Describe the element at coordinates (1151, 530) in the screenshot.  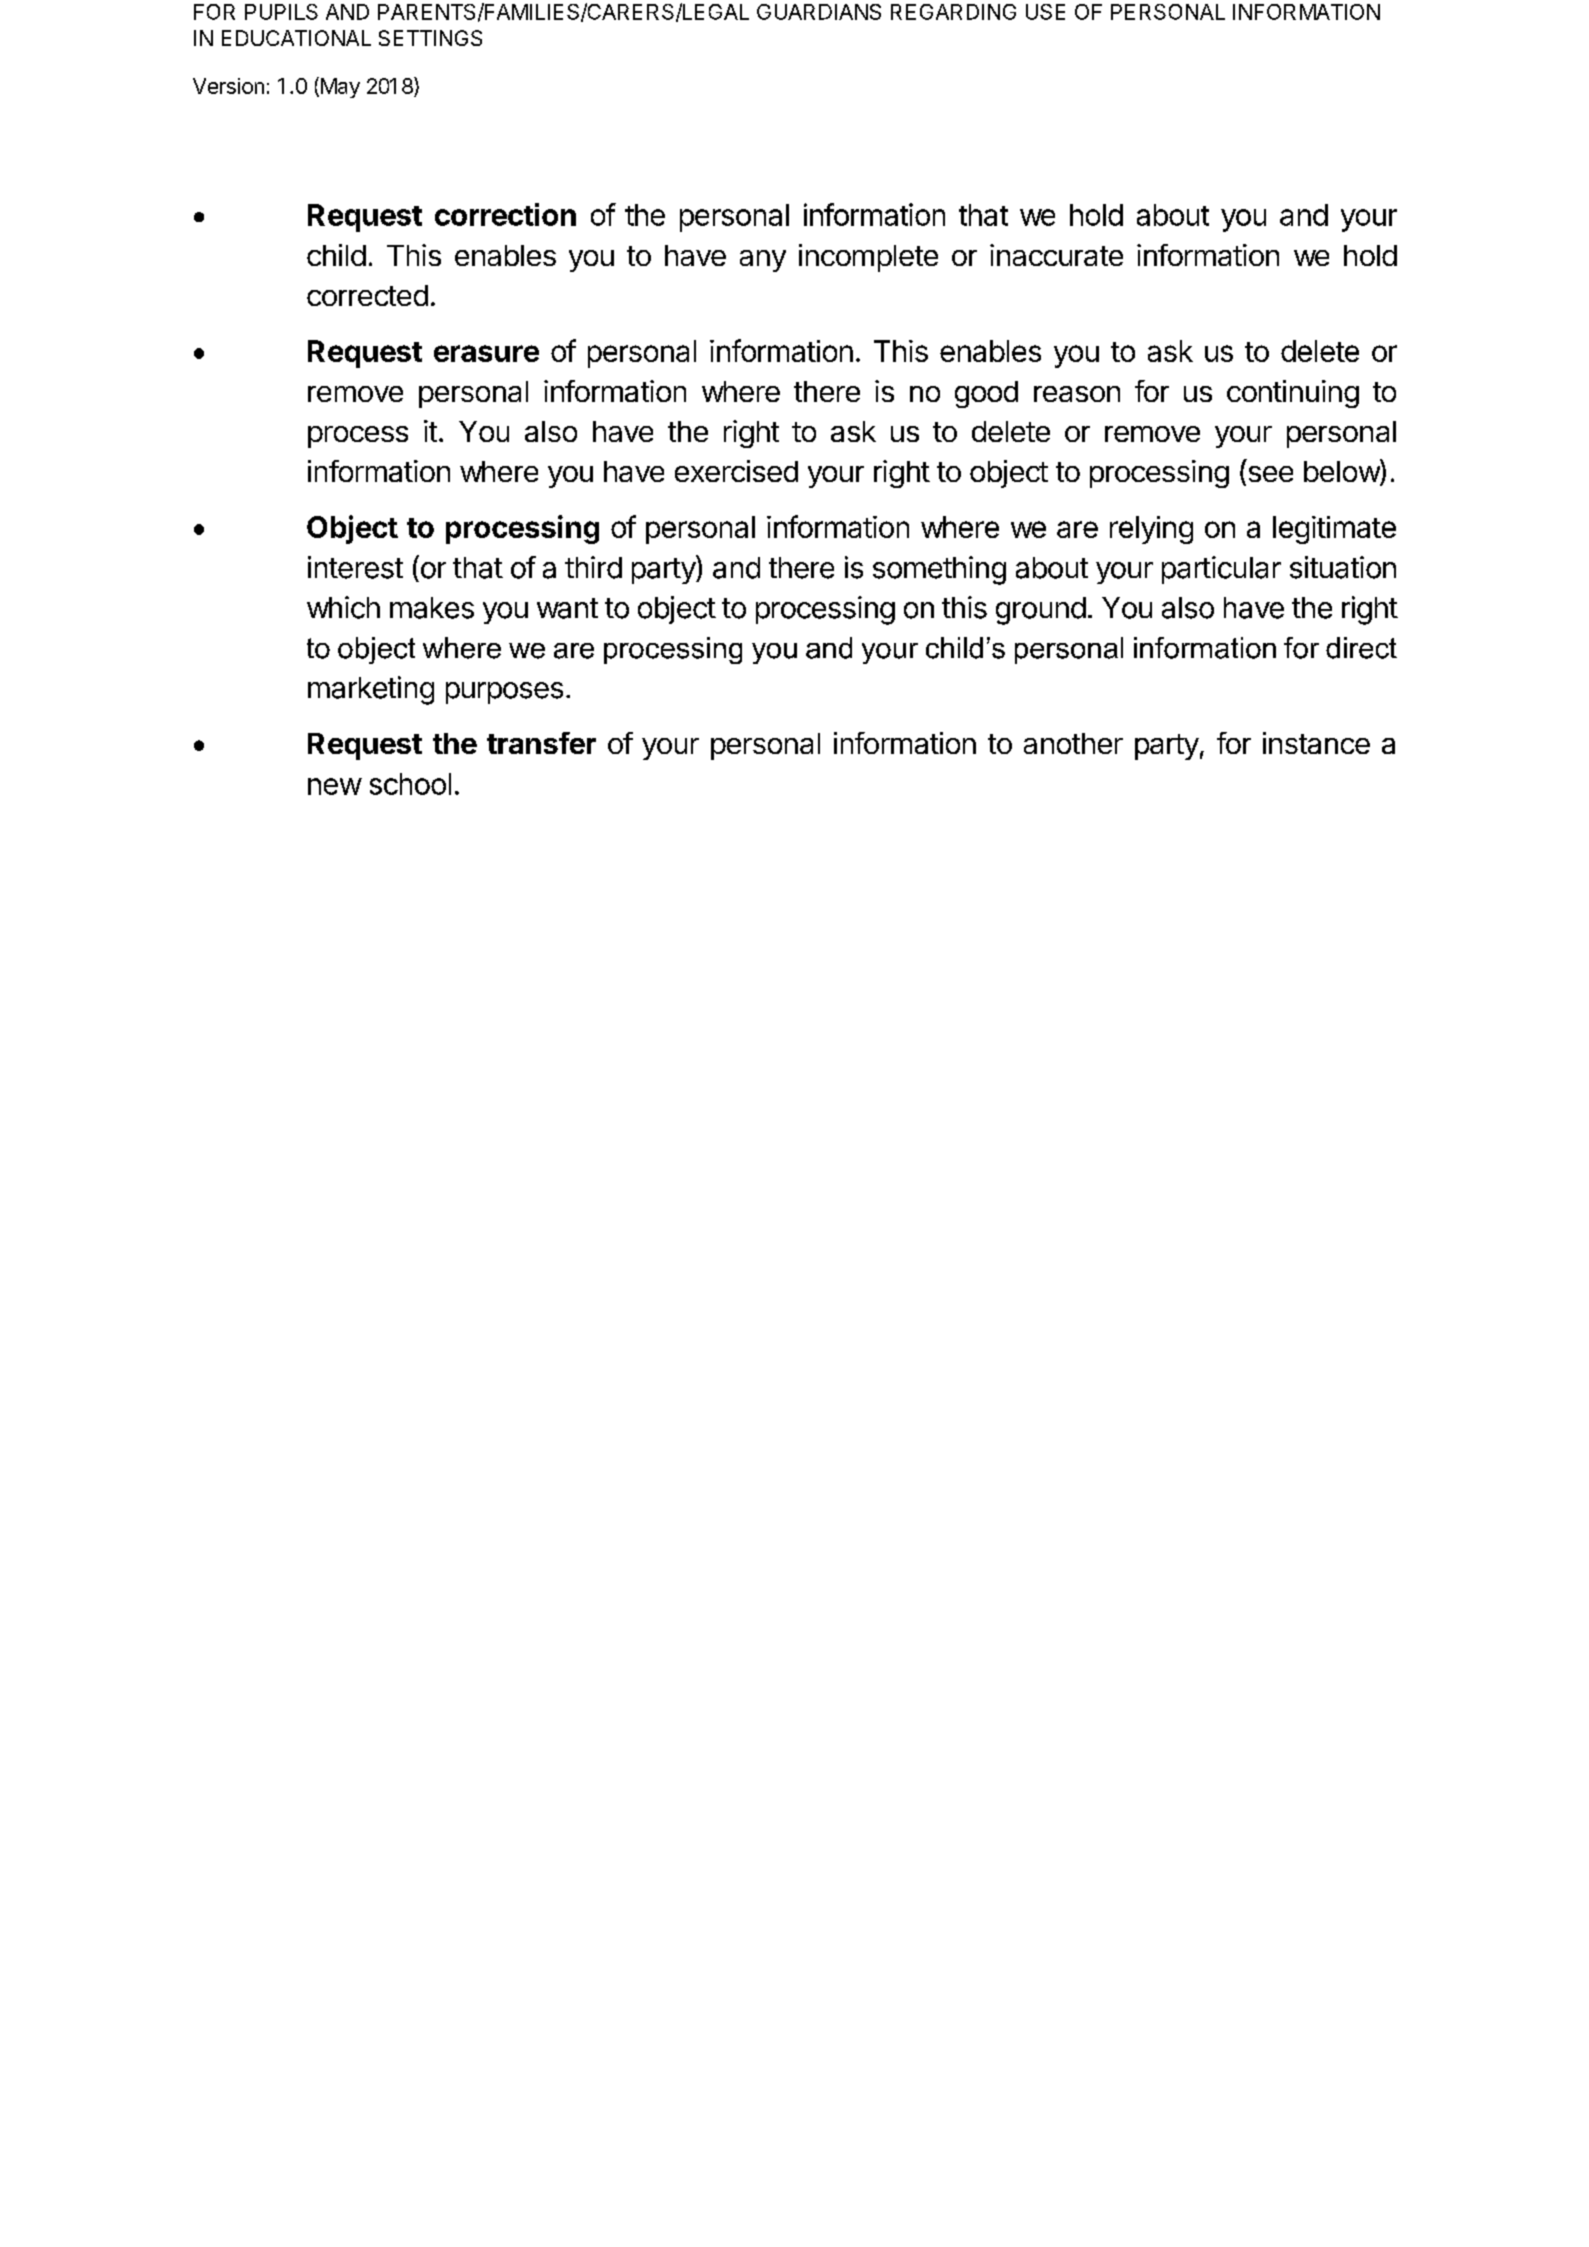
I see `relying` at that location.
